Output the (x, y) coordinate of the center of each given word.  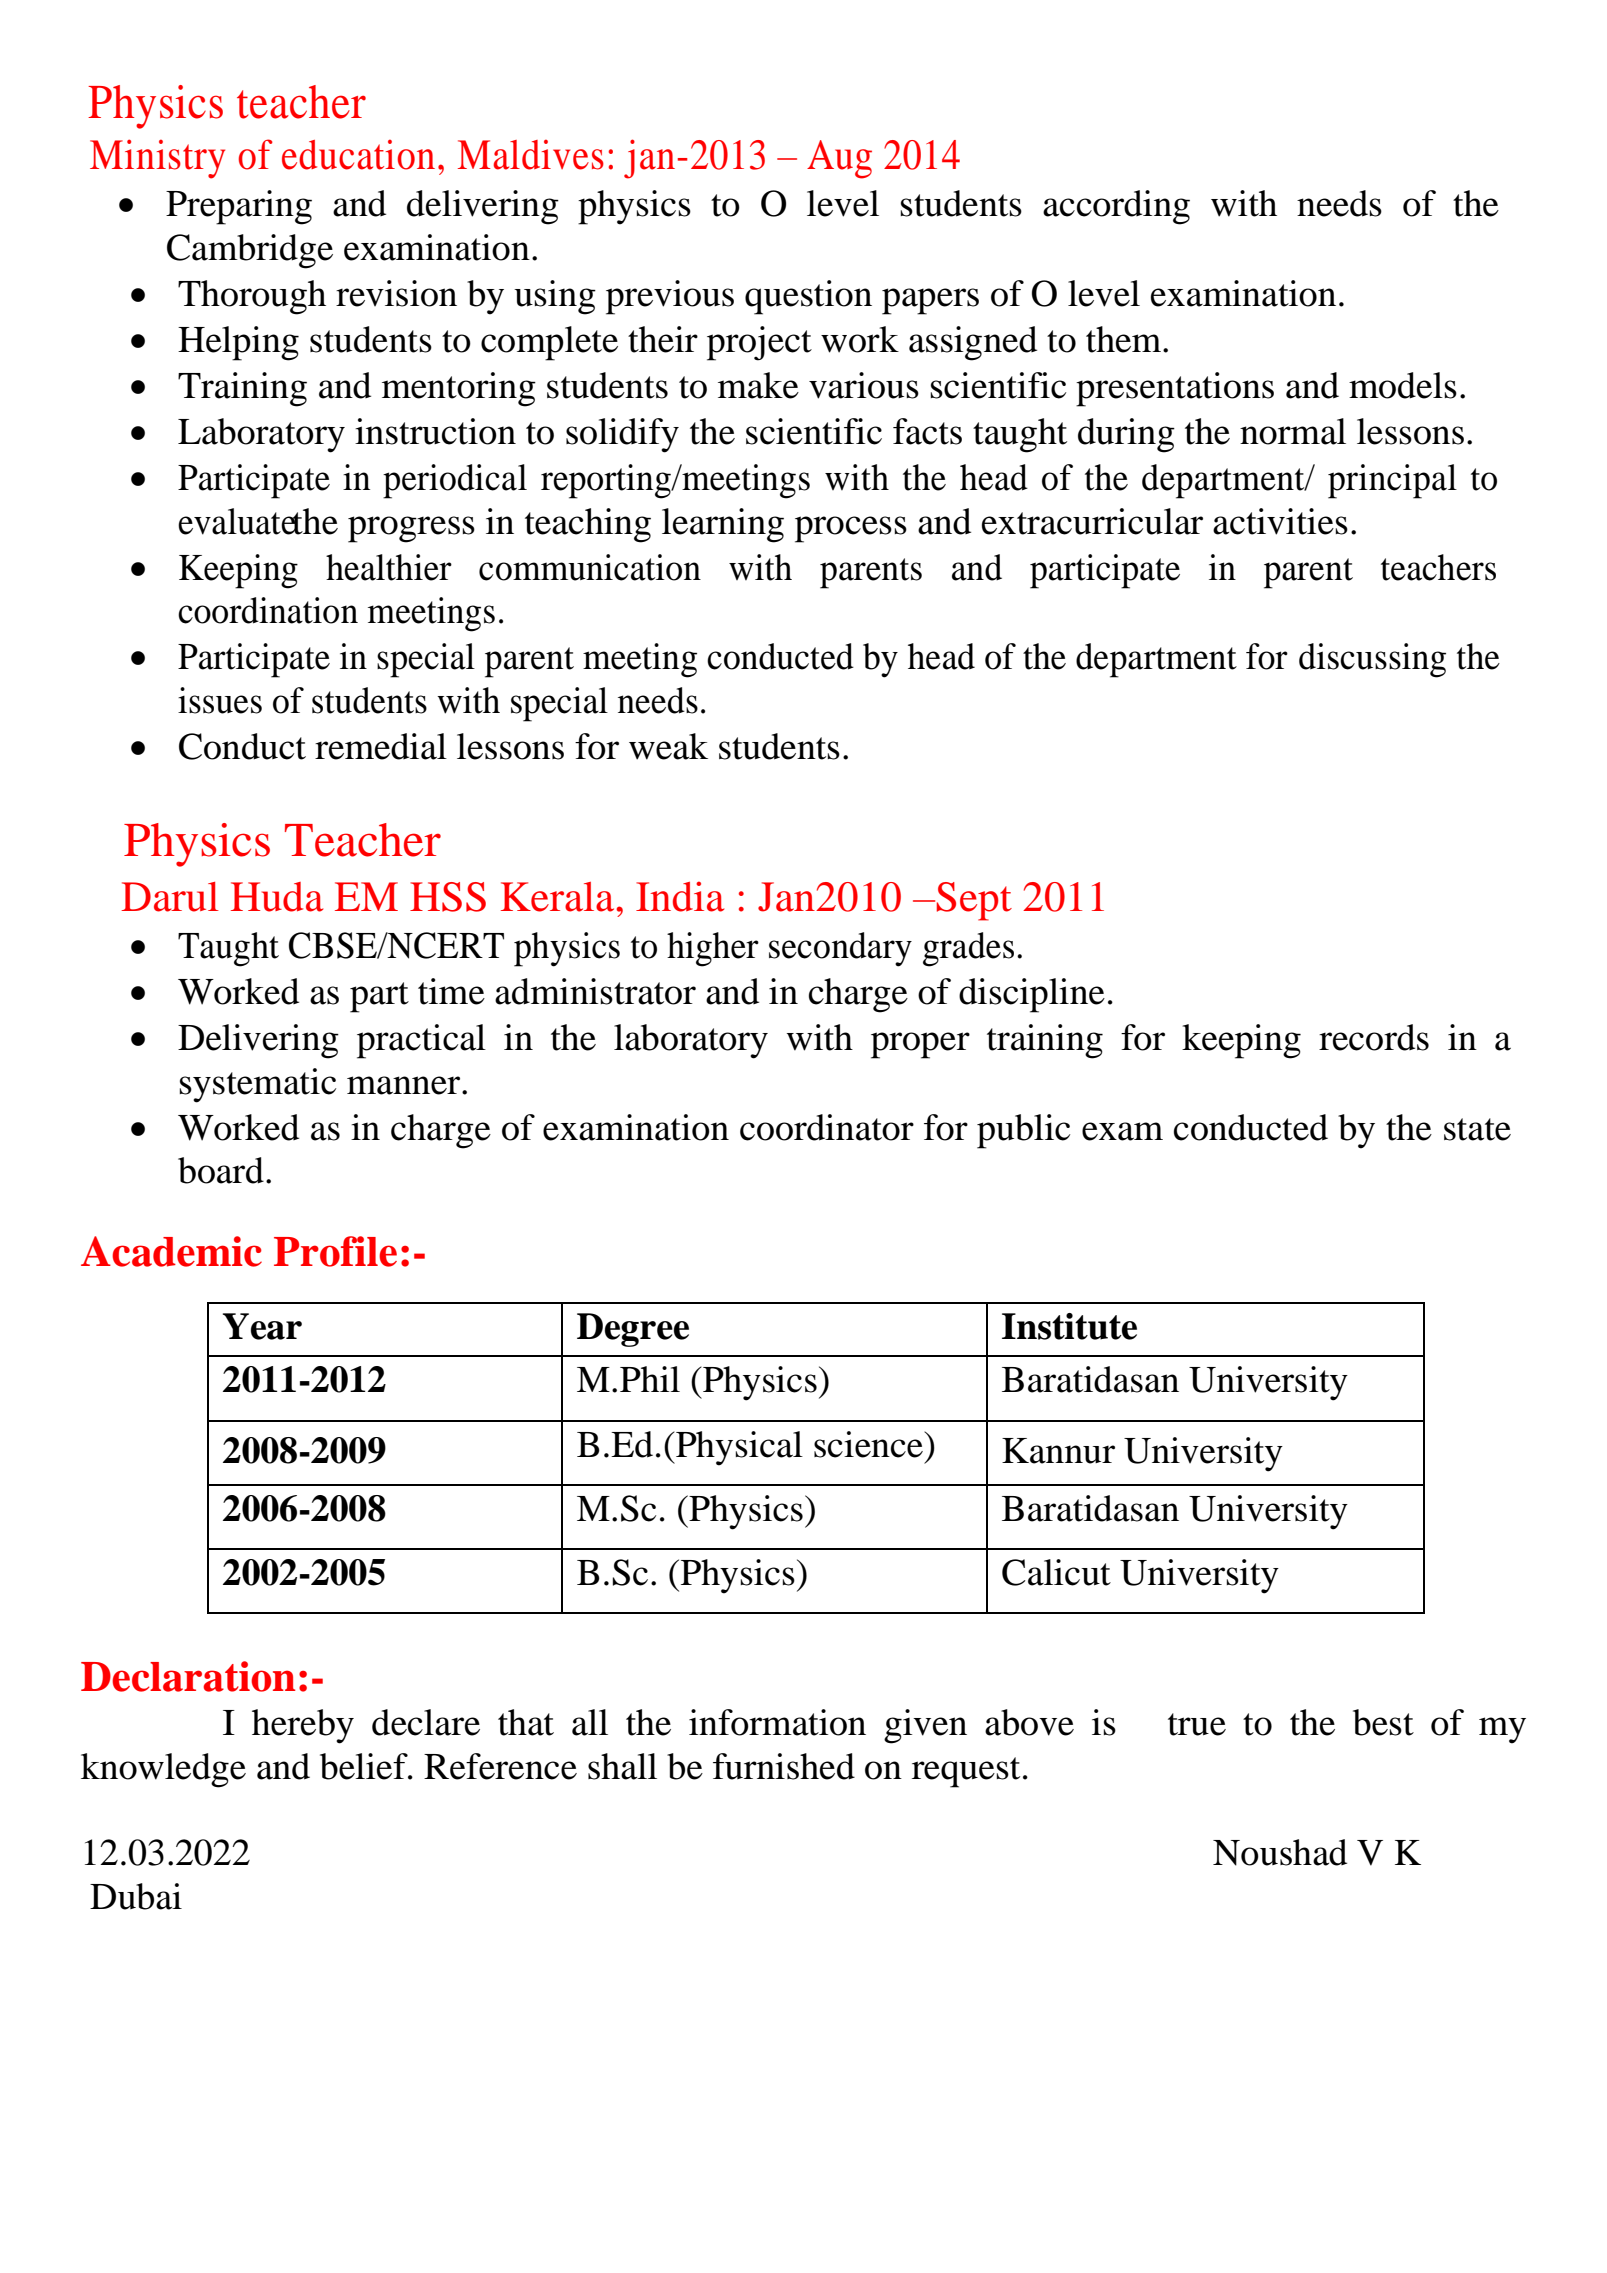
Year (262, 1326)
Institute (1069, 1326)
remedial (381, 746)
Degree (633, 1330)
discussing (1372, 660)
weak (668, 746)
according (1116, 207)
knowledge (163, 1770)
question (808, 297)
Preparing (239, 207)
